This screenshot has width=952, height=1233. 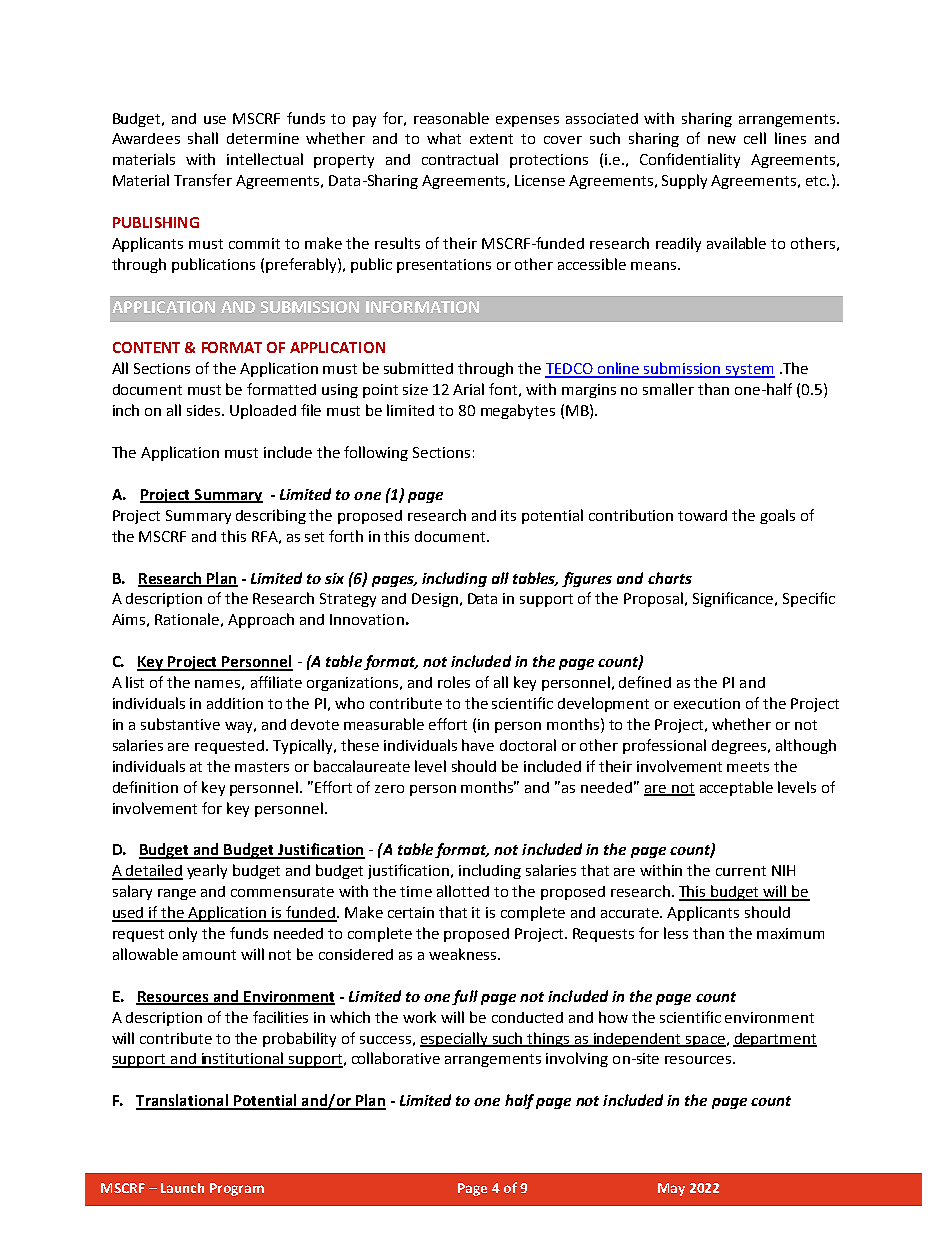 What do you see at coordinates (207, 871) in the screenshot?
I see `yearly` at bounding box center [207, 871].
